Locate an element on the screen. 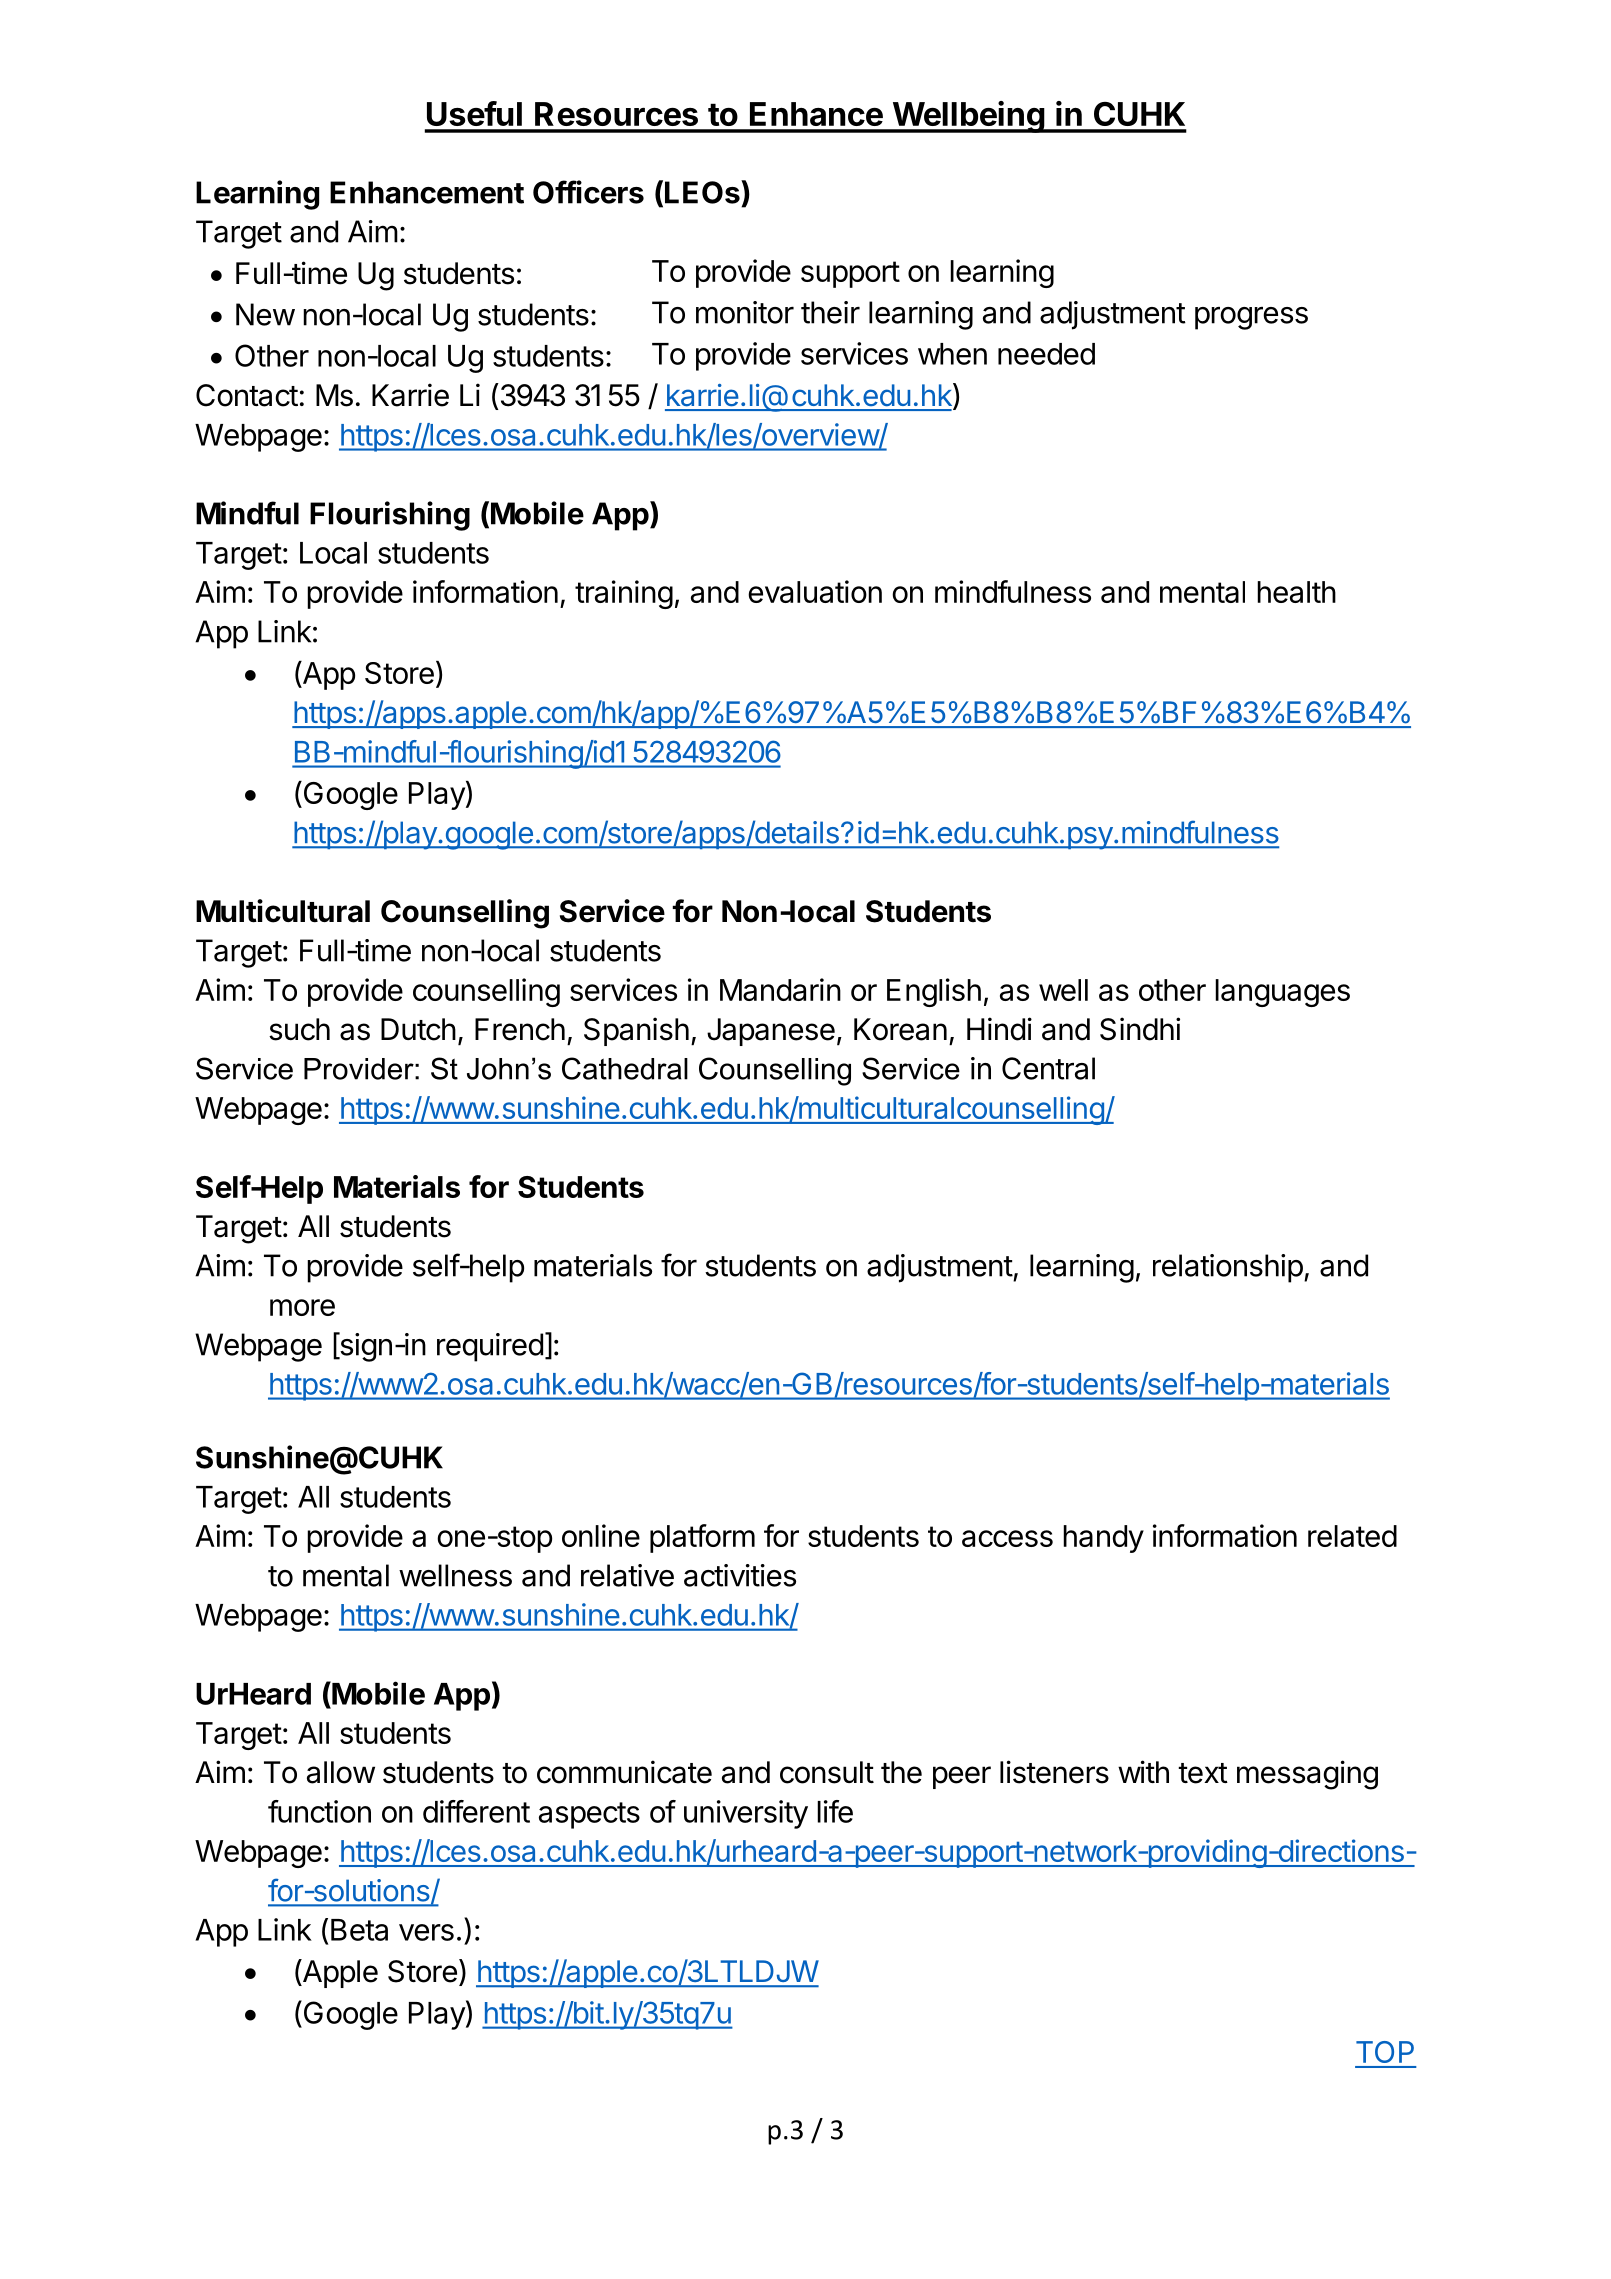 This screenshot has height=2279, width=1611. training is located at coordinates (624, 594).
